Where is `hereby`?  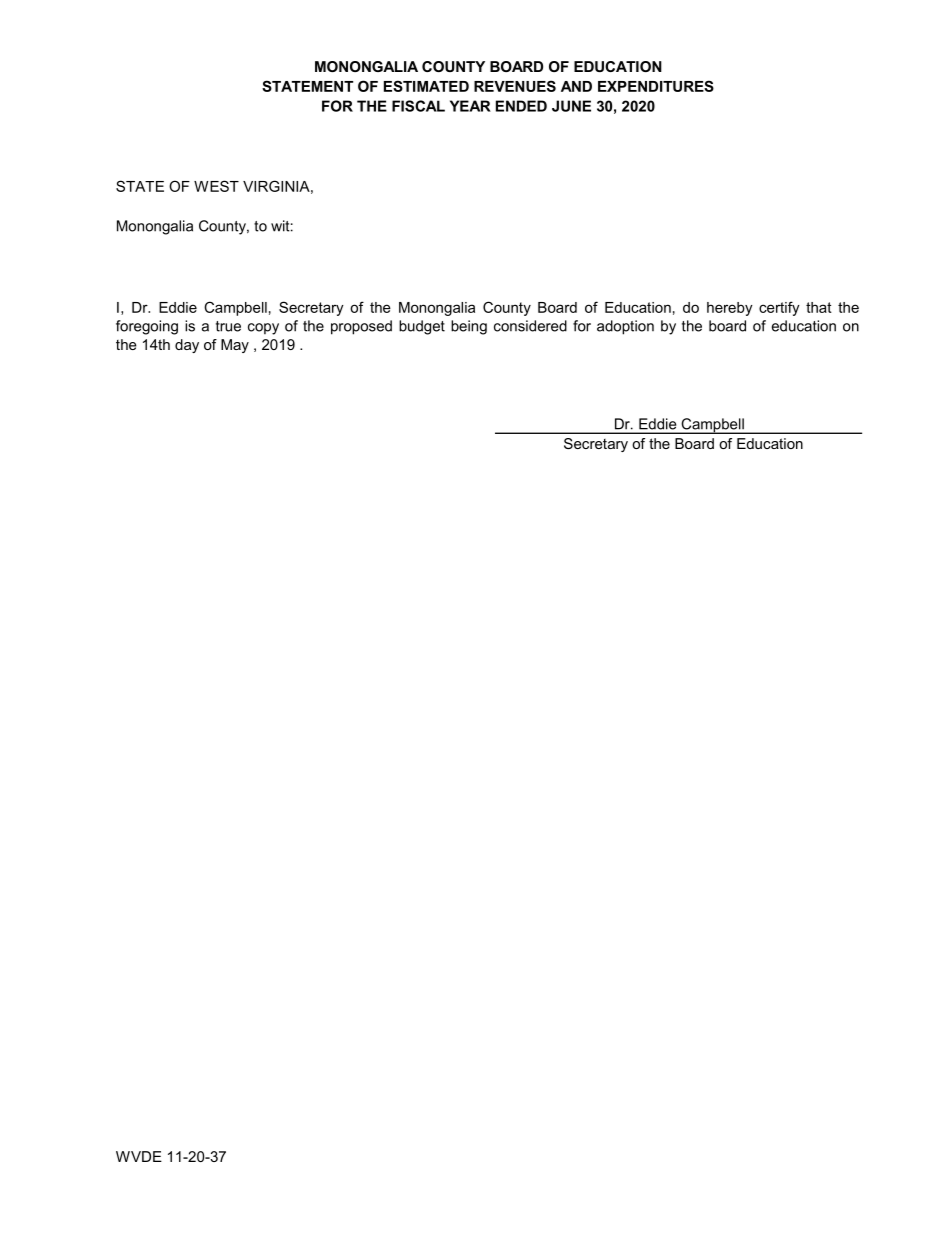 hereby is located at coordinates (730, 309).
